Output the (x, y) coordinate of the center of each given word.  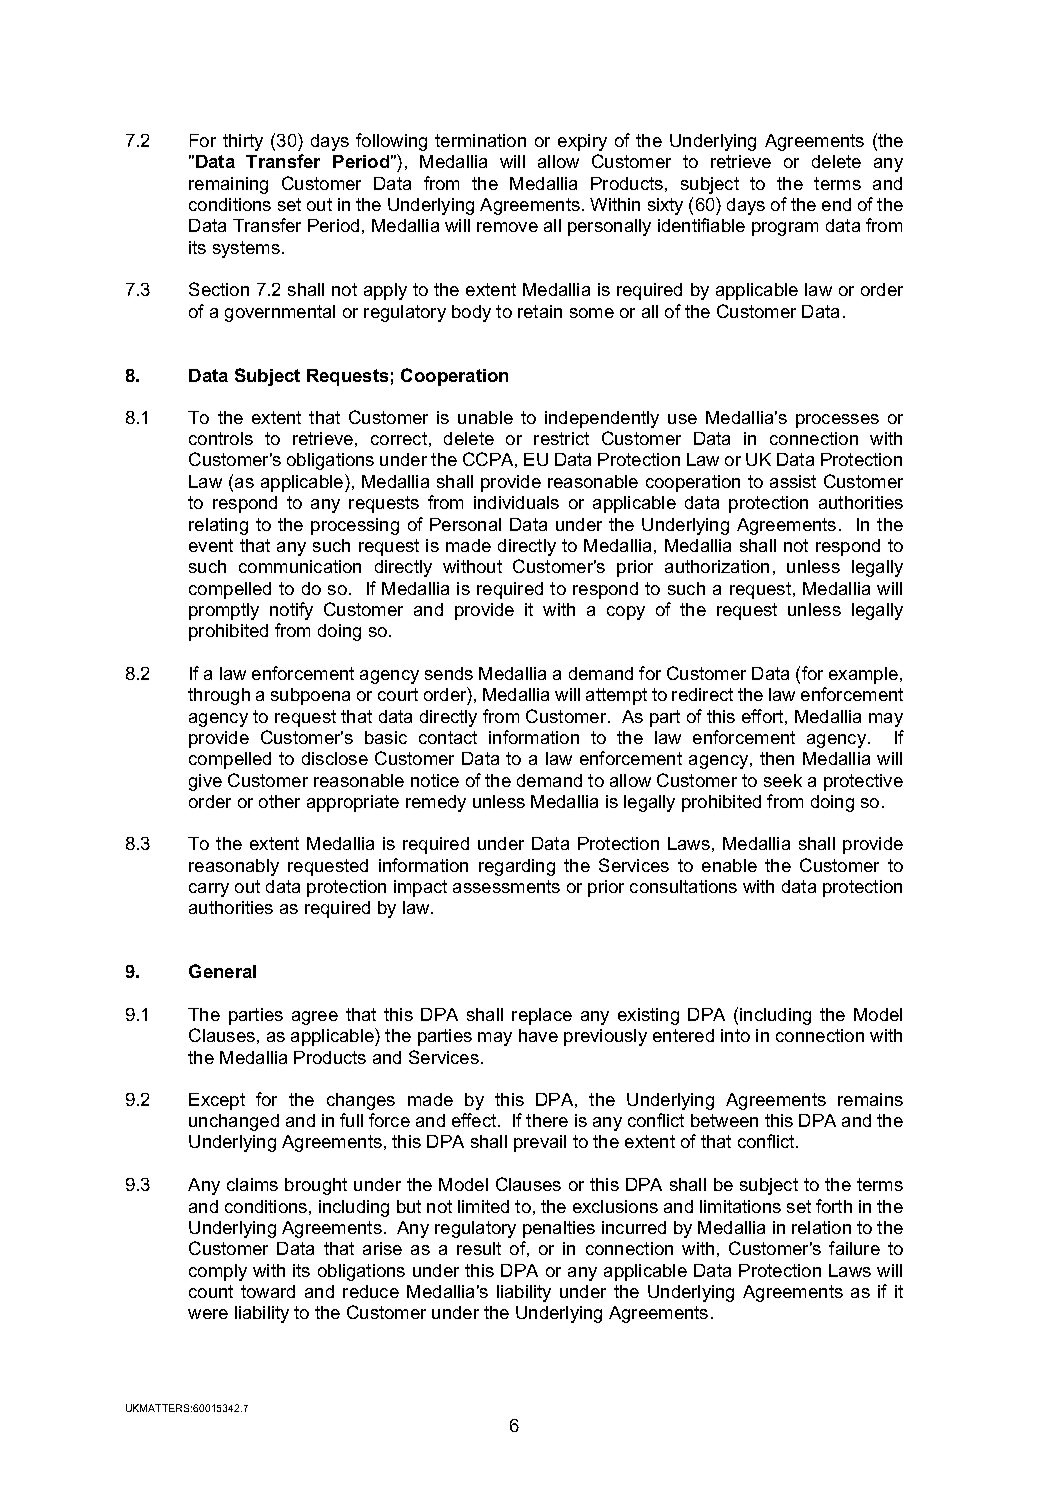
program (785, 229)
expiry (582, 142)
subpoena (310, 696)
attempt (616, 696)
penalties (559, 1229)
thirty (243, 142)
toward (268, 1291)
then (777, 758)
